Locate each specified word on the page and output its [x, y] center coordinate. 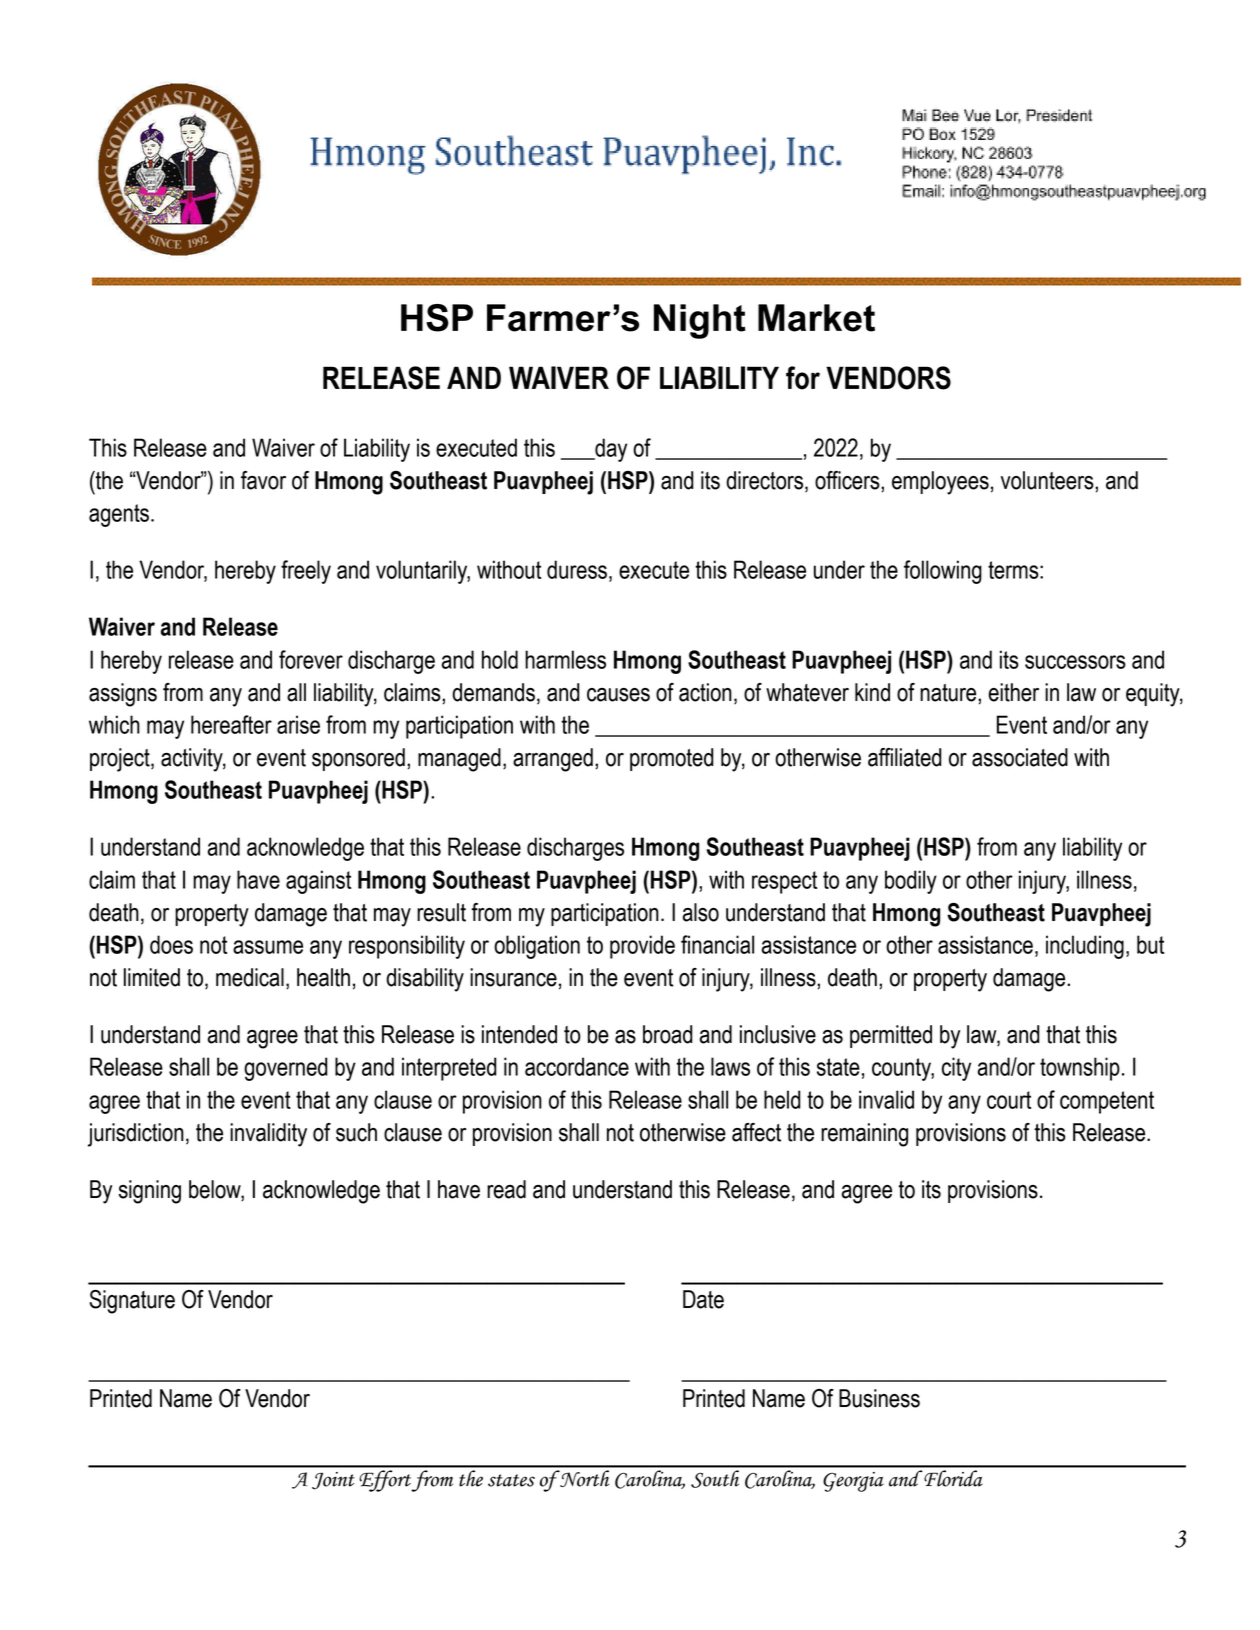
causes [618, 695]
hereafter [231, 724]
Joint [333, 1481]
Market [816, 318]
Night [700, 321]
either [1013, 692]
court [1009, 1100]
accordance [577, 1066]
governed [286, 1069]
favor [263, 480]
